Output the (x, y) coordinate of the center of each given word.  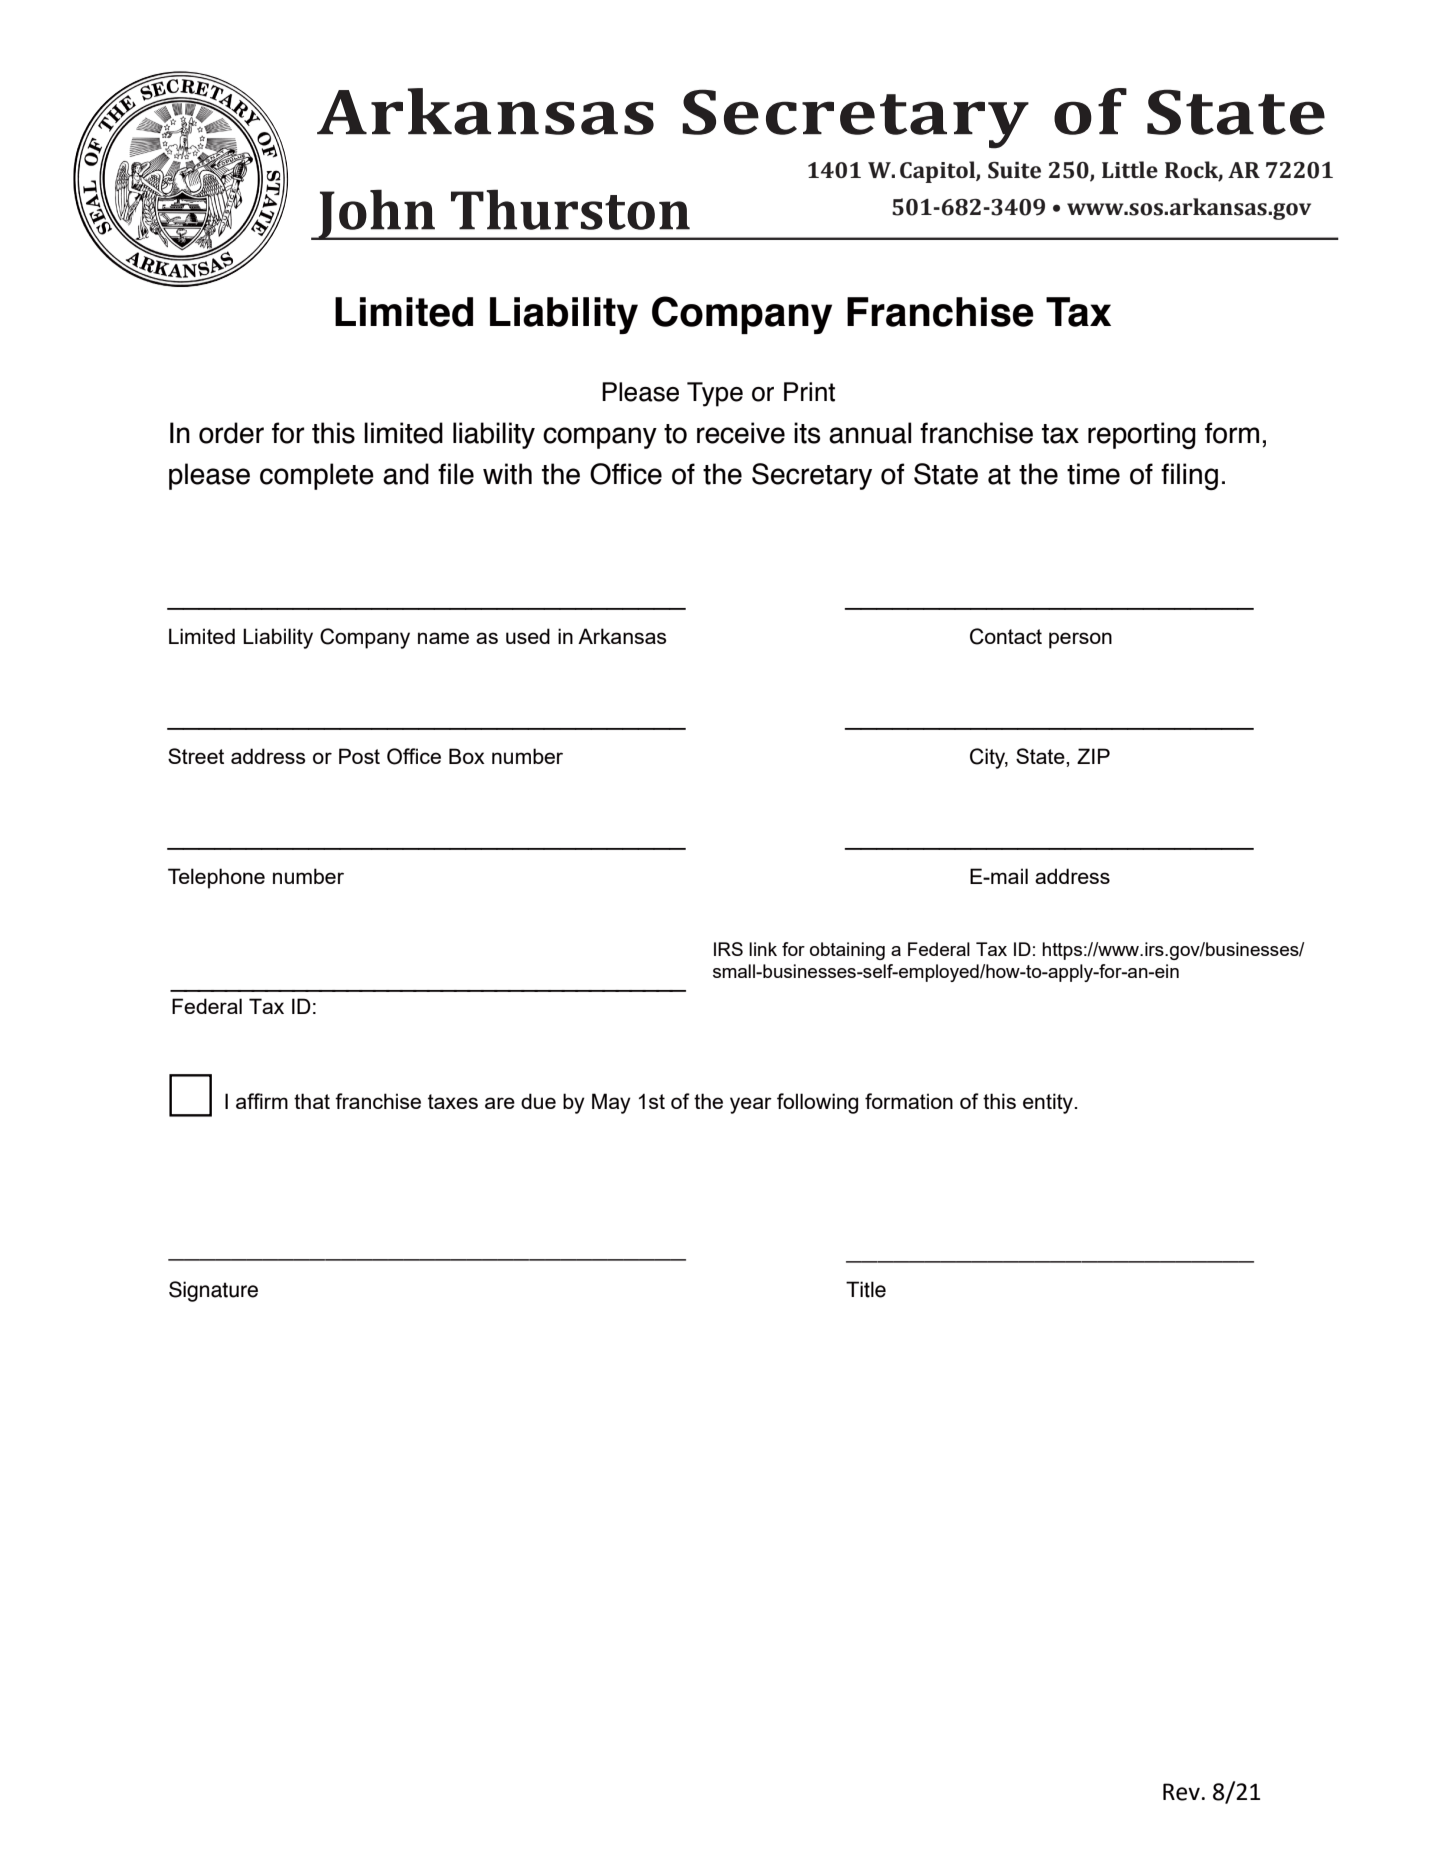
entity (1049, 1103)
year (751, 1105)
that (312, 1101)
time (1093, 474)
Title (866, 1289)
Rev (1181, 1792)
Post (359, 756)
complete (317, 476)
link (763, 949)
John (376, 214)
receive (741, 433)
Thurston (570, 209)
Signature (213, 1291)
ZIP (1093, 756)
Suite (1014, 170)
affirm (262, 1101)
